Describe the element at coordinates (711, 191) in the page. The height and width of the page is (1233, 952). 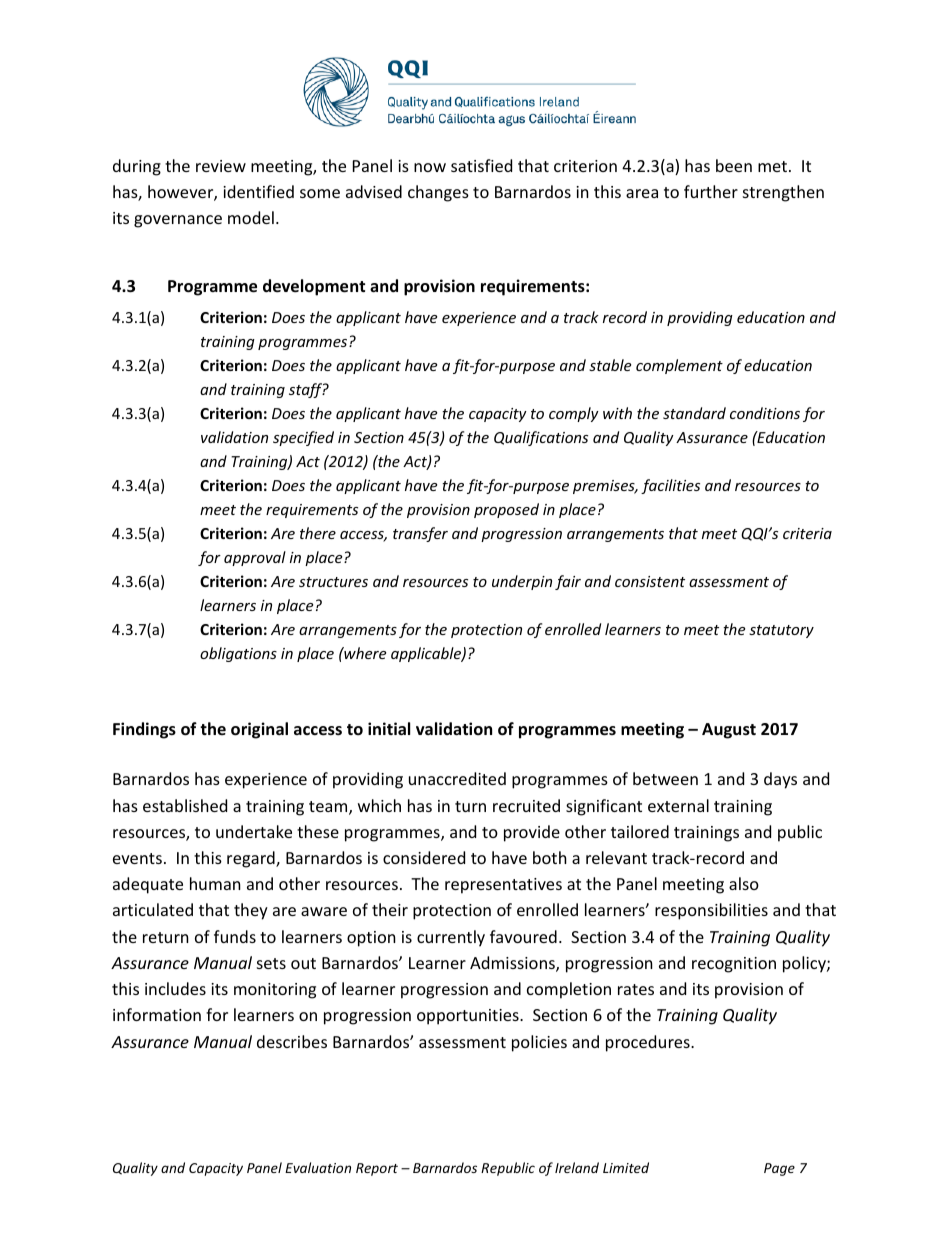
I see `further` at that location.
